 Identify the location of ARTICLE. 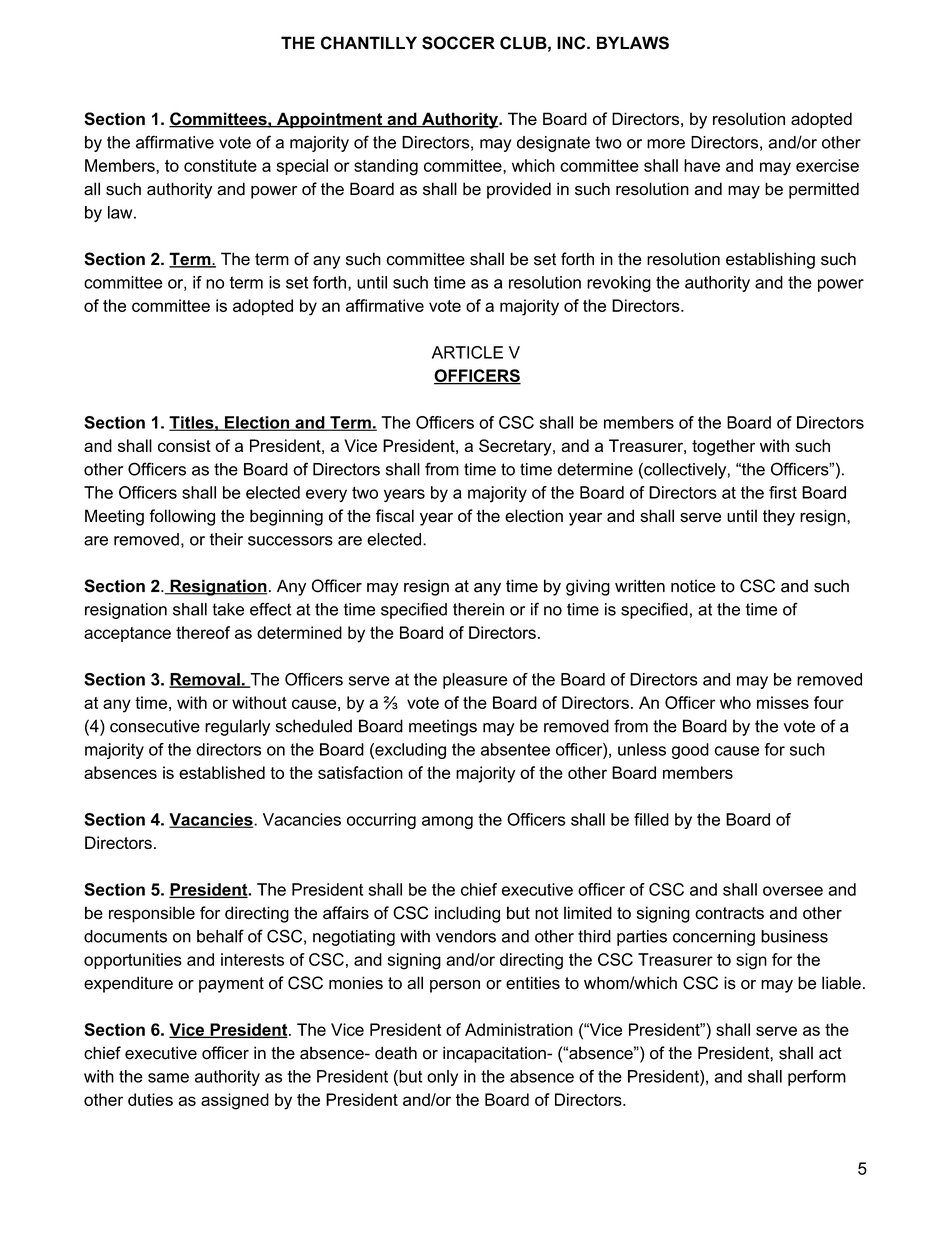
(467, 352).
